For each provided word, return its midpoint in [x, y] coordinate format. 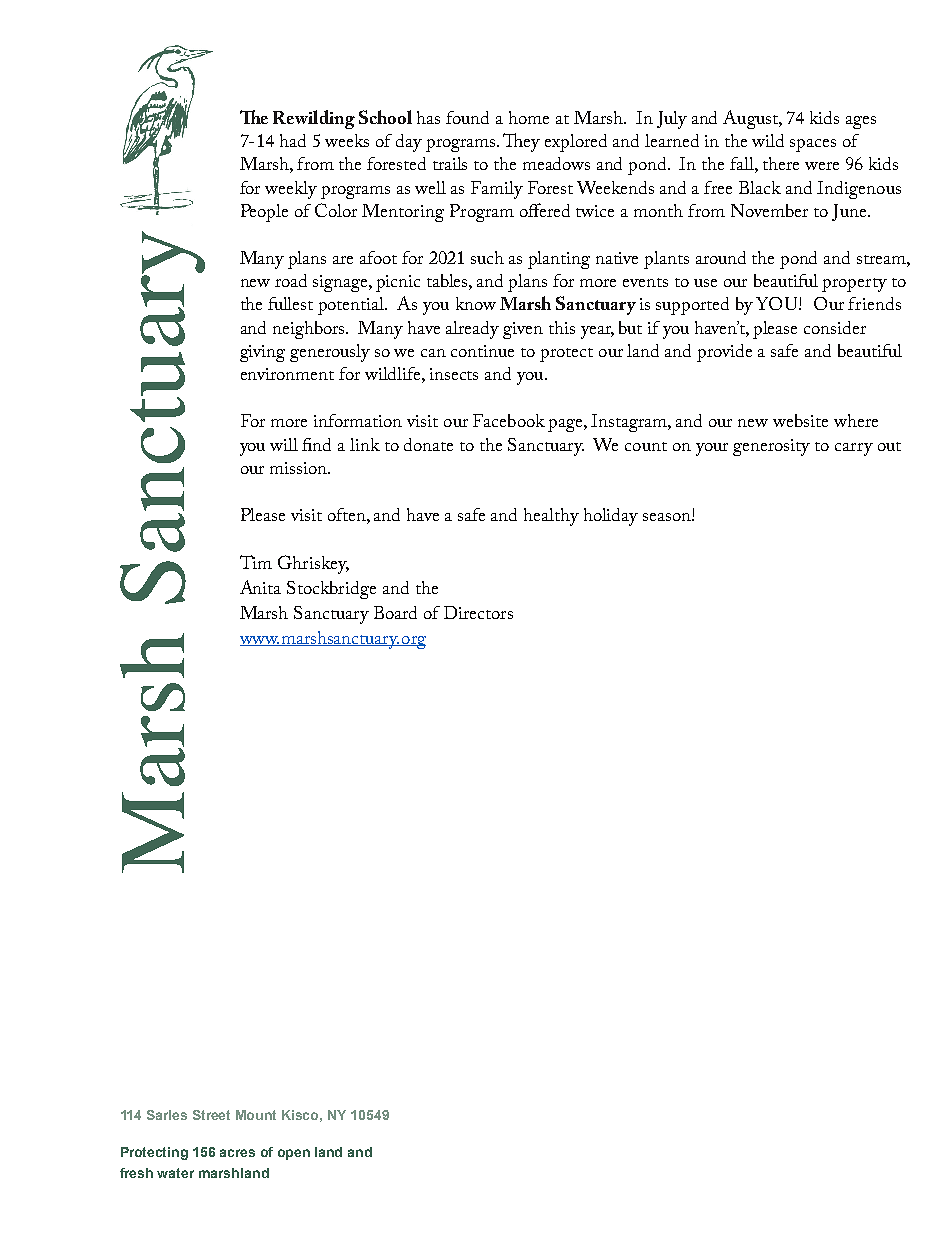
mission [299, 468]
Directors [478, 612]
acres [237, 1153]
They [521, 142]
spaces [813, 145]
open [294, 1154]
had [293, 140]
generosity [771, 447]
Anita [260, 587]
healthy [551, 517]
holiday [611, 517]
